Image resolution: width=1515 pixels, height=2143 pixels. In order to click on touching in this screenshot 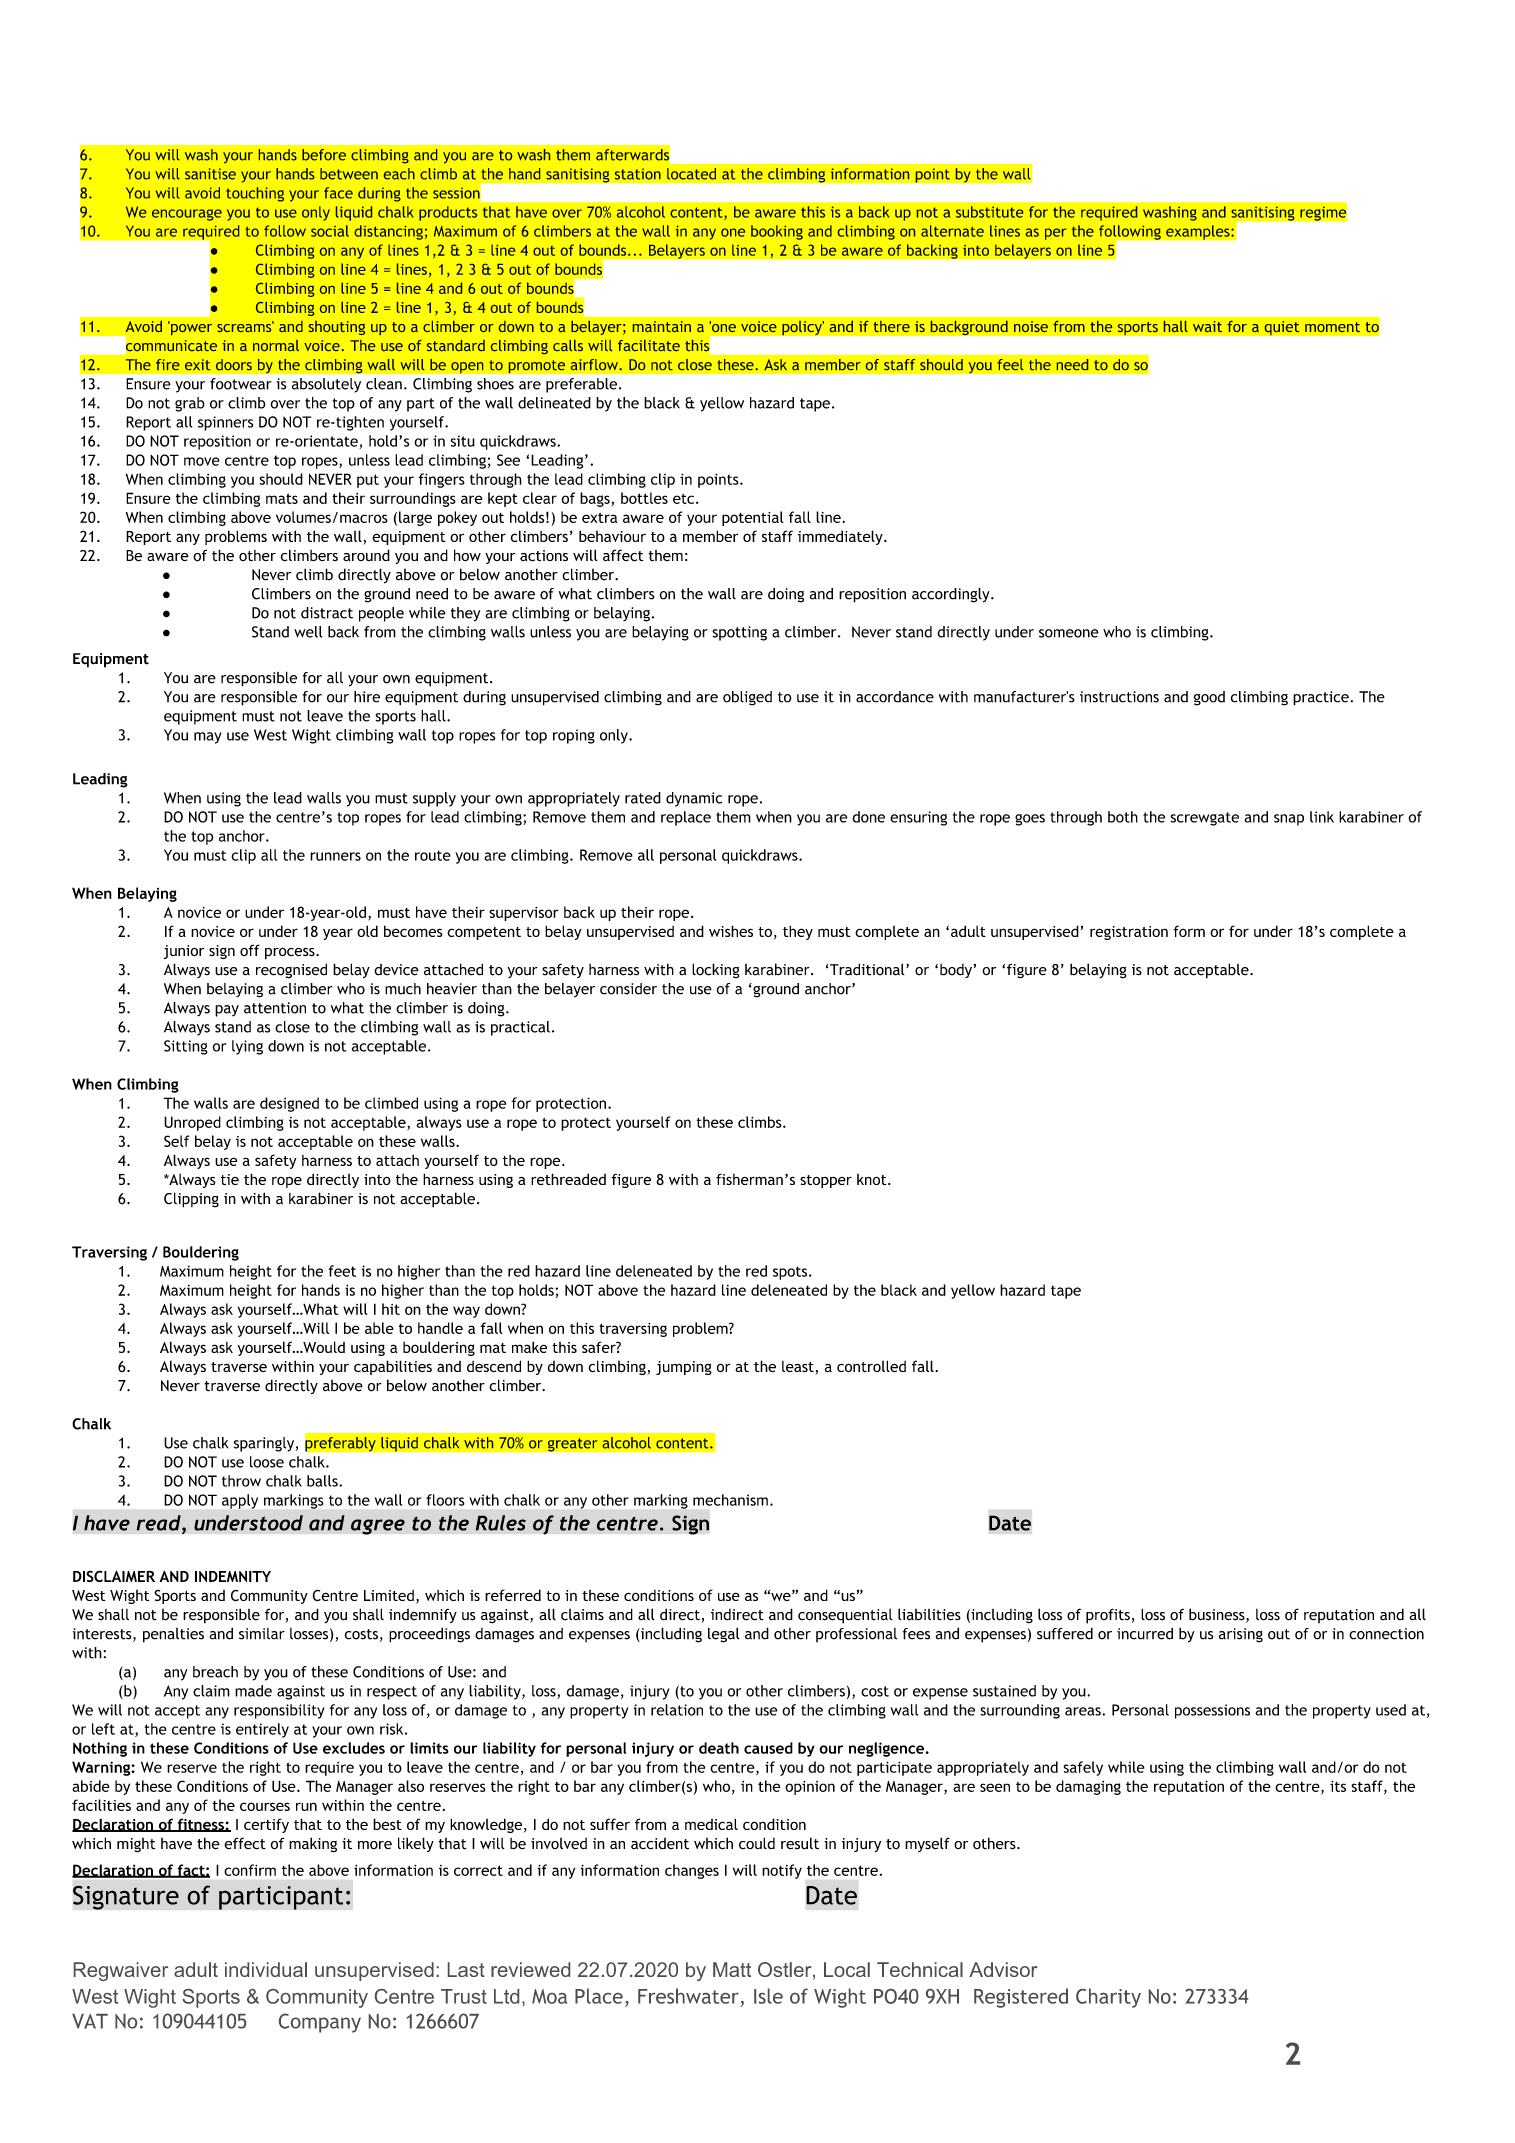, I will do `click(255, 194)`.
